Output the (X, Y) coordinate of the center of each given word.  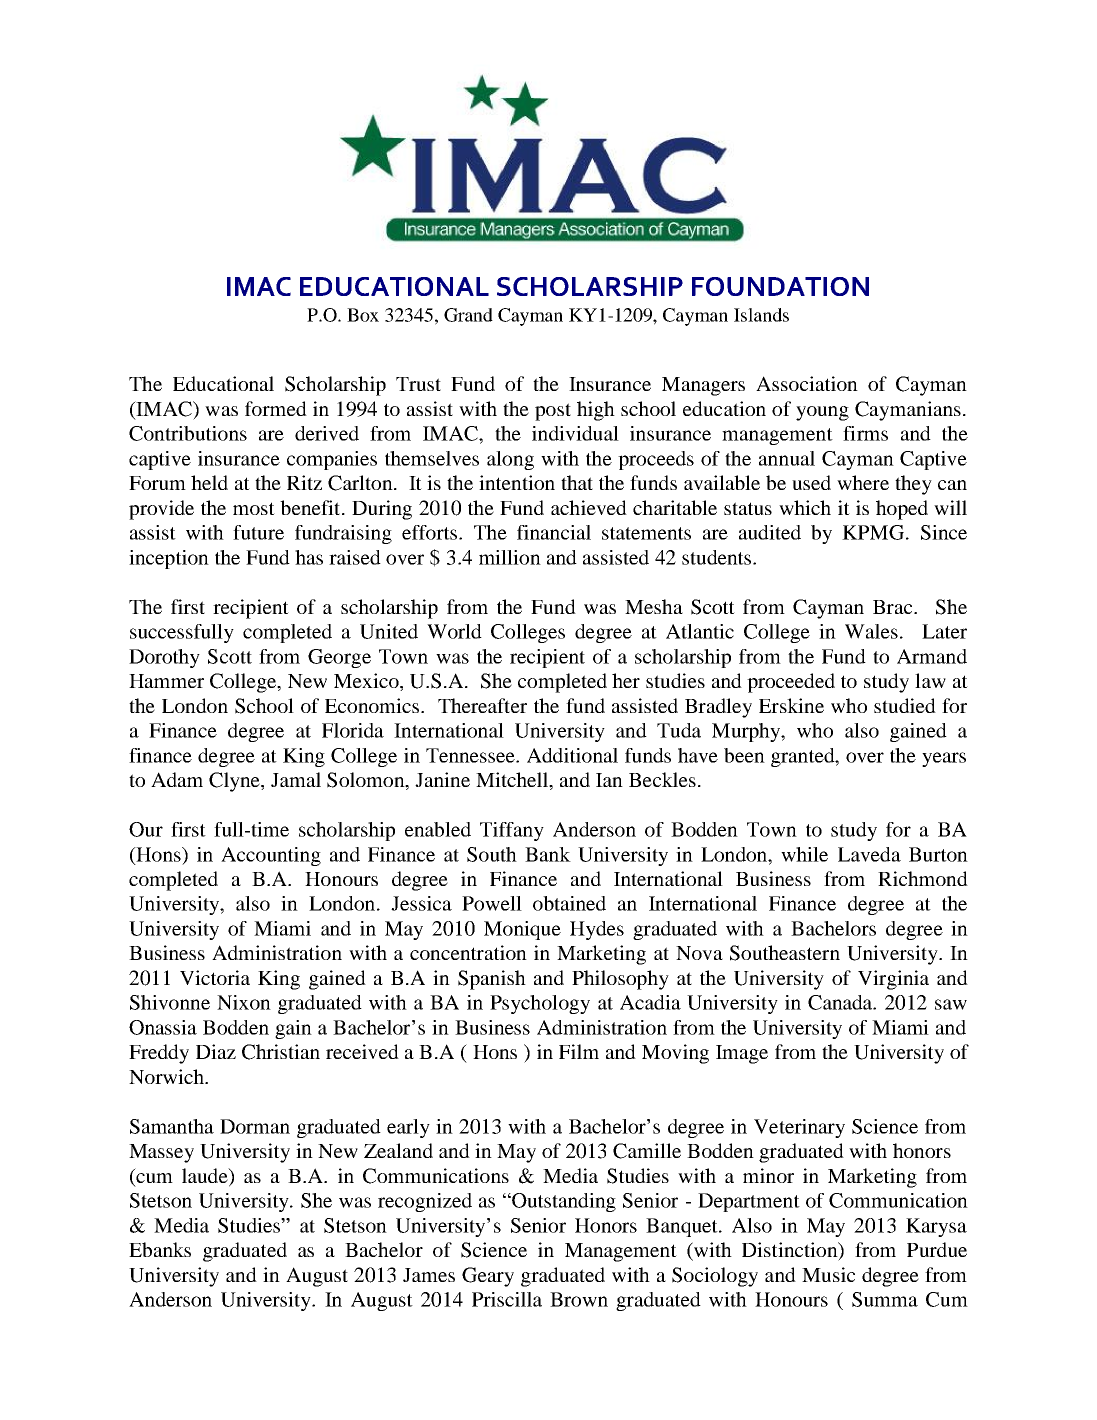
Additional (572, 755)
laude (206, 1177)
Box (363, 315)
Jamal (296, 779)
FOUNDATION (780, 286)
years (944, 759)
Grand (468, 315)
